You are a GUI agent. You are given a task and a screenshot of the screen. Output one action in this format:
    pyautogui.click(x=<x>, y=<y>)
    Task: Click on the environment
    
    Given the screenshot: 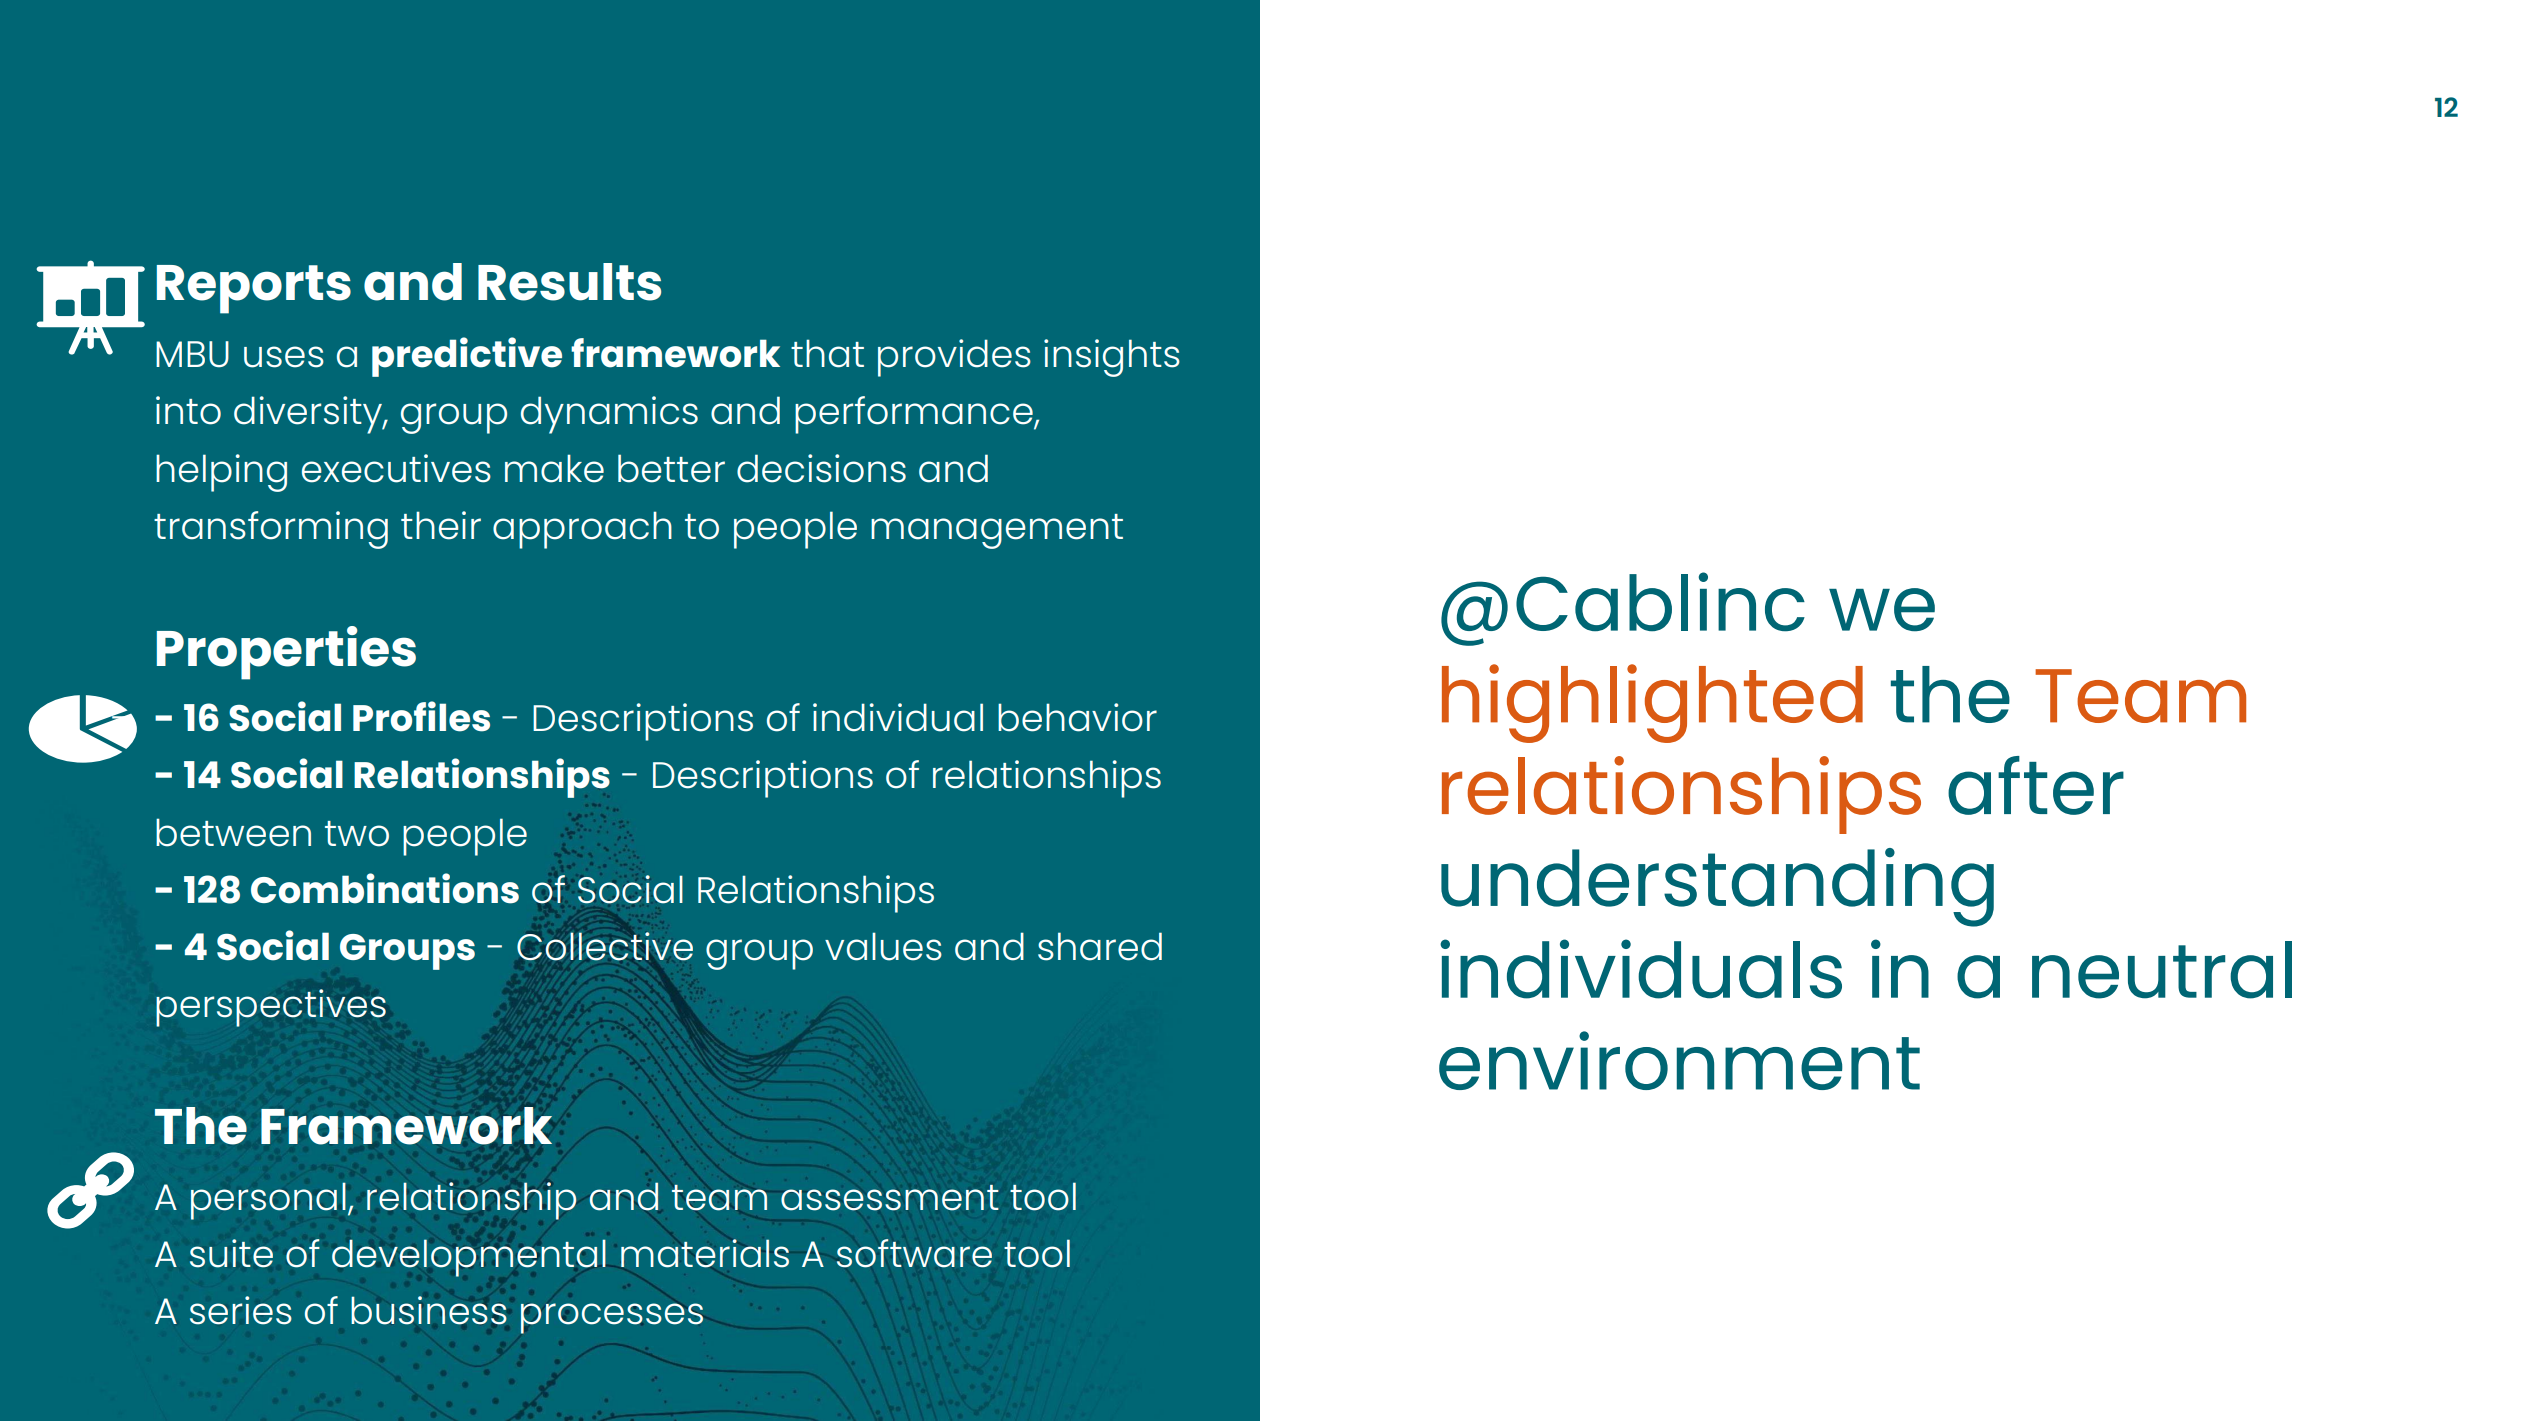 What is the action you would take?
    pyautogui.click(x=1679, y=1060)
